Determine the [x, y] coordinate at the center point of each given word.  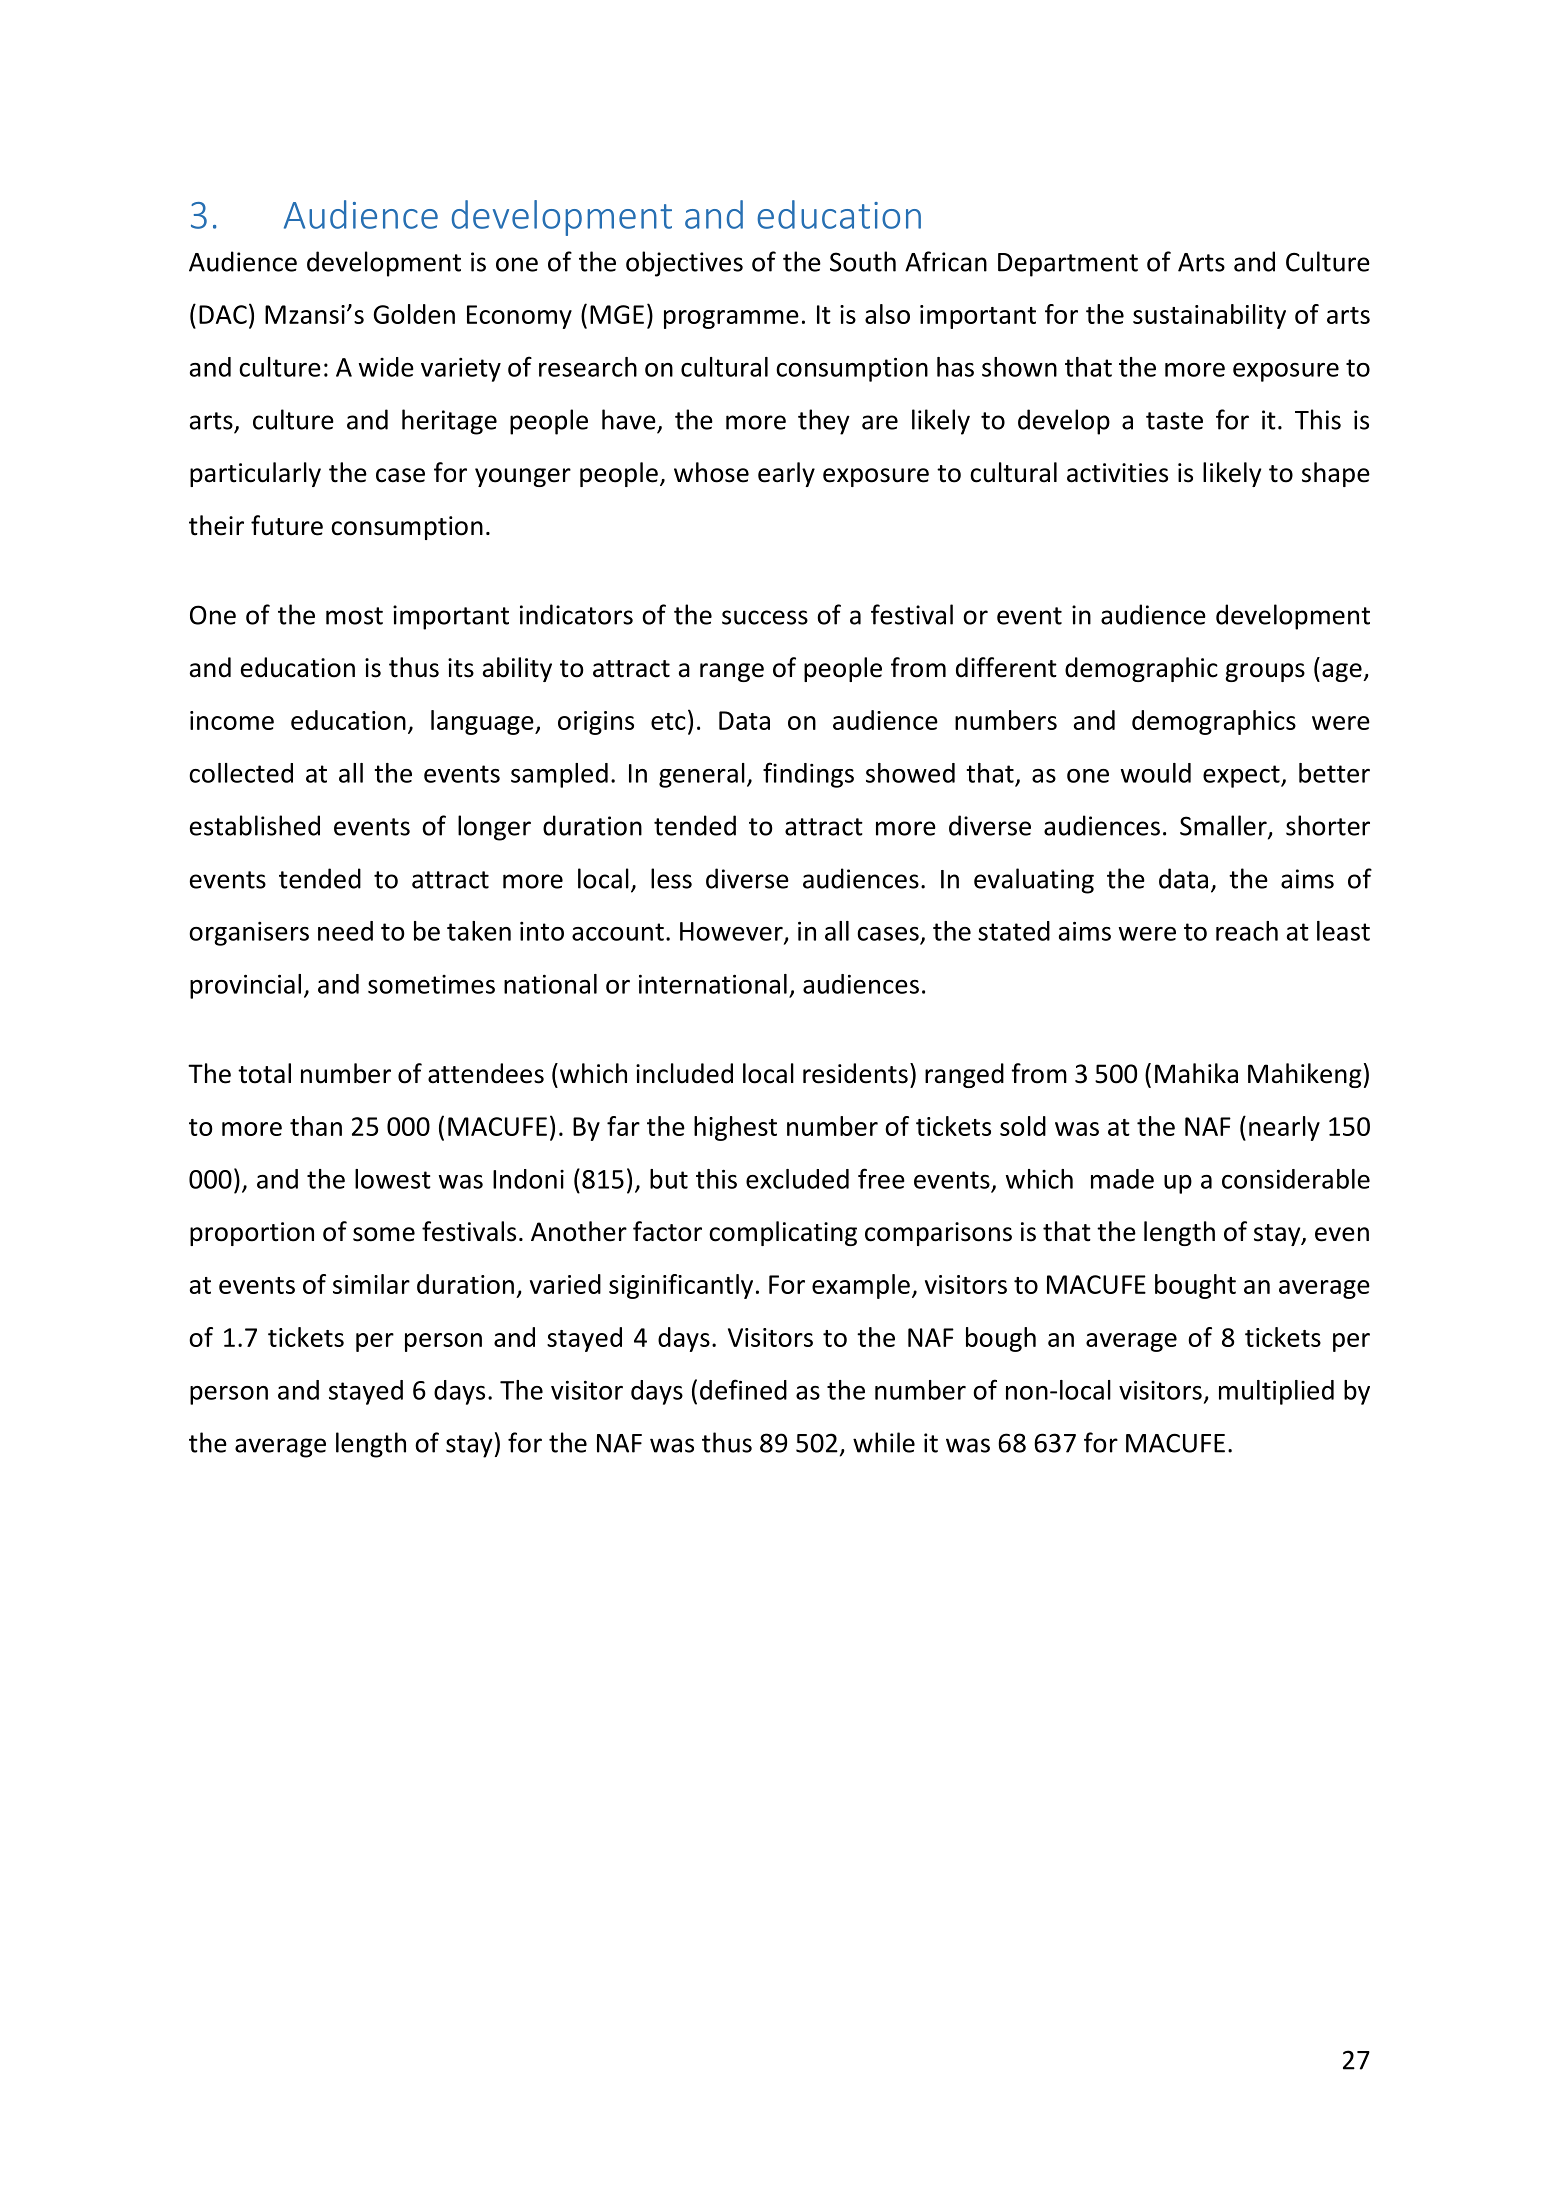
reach [1247, 931]
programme [731, 319]
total [264, 1073]
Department [1068, 265]
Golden [414, 314]
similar [371, 1284]
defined [743, 1389]
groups [1265, 672]
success [765, 617]
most [354, 616]
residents [855, 1073]
